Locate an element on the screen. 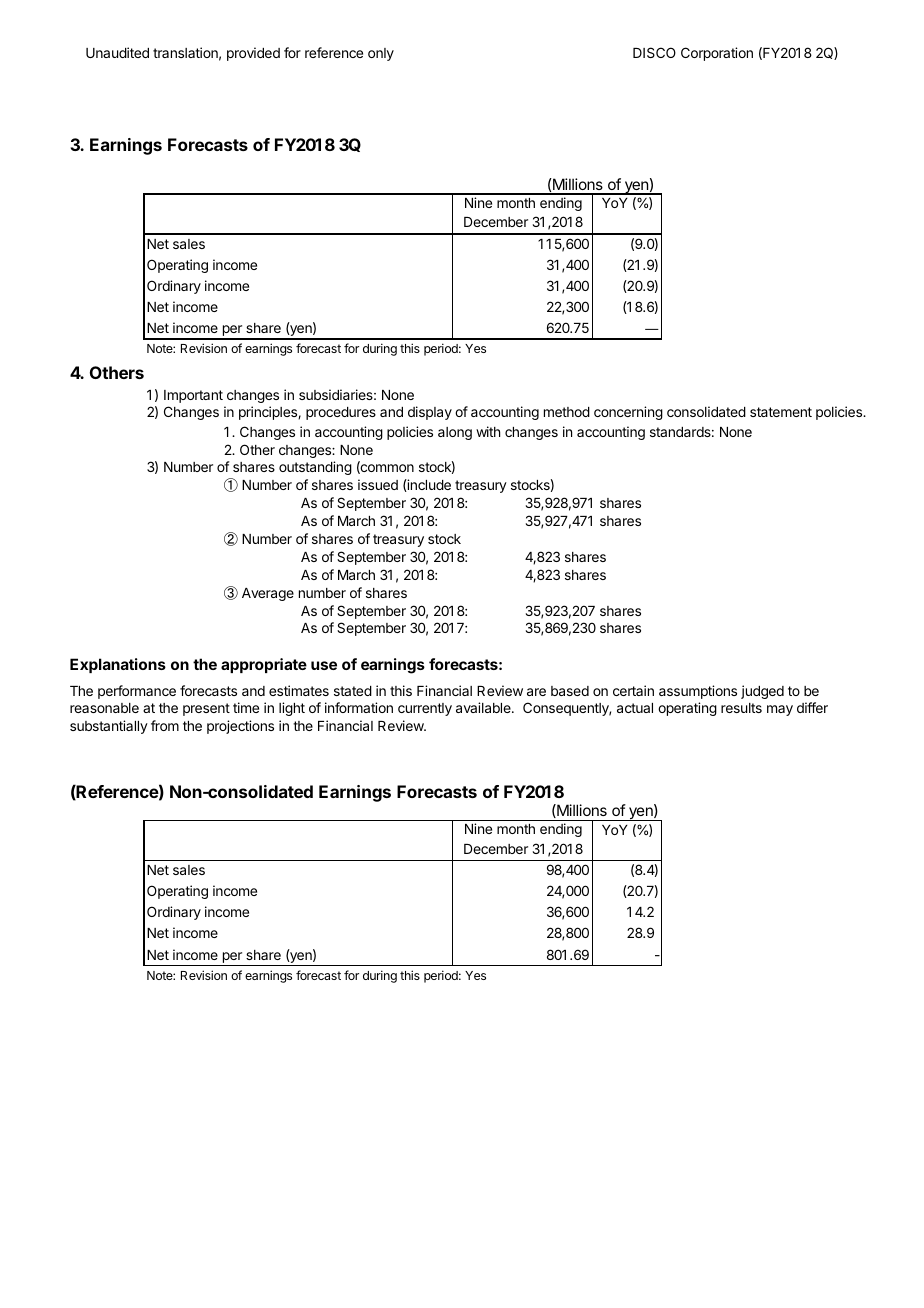 This screenshot has width=924, height=1308. provided is located at coordinates (253, 54).
